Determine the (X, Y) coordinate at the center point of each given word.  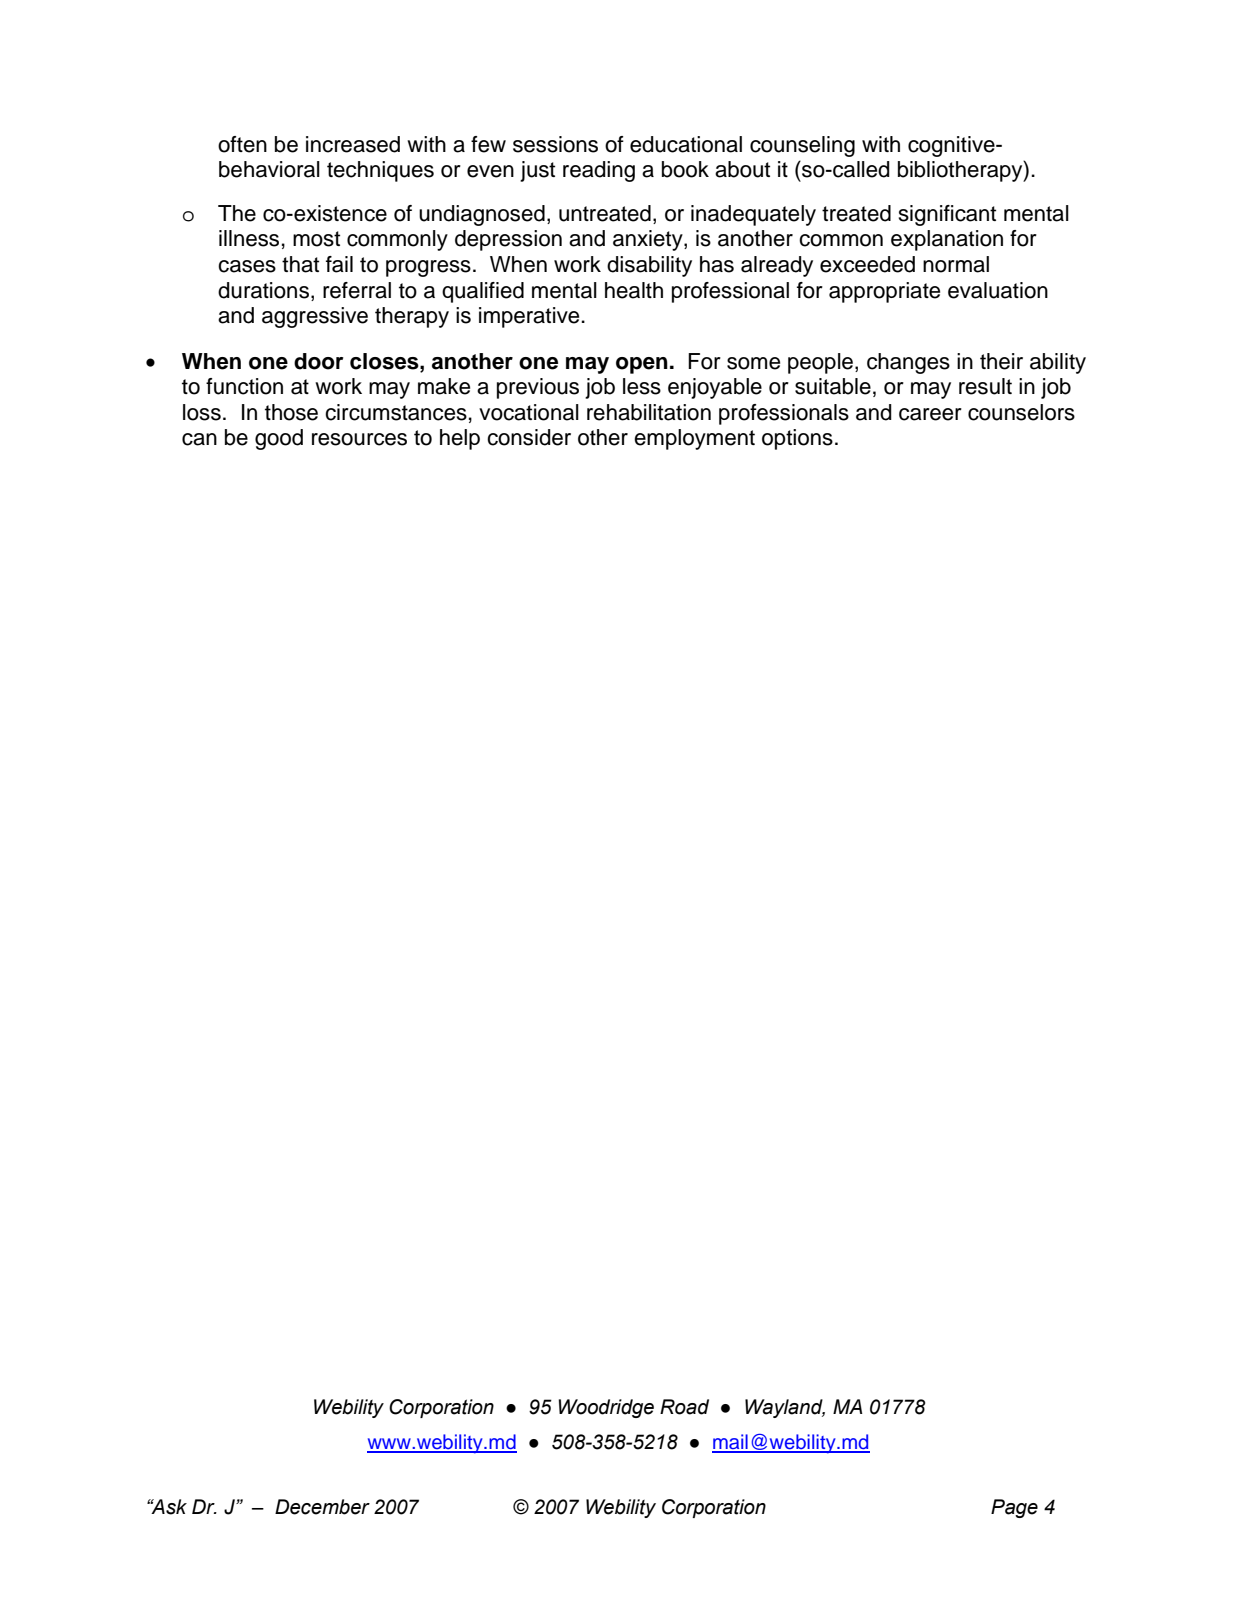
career (930, 414)
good (279, 439)
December (322, 1507)
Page (1014, 1508)
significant (947, 215)
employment (694, 439)
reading (599, 171)
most (316, 239)
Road (684, 1407)
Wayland (785, 1408)
